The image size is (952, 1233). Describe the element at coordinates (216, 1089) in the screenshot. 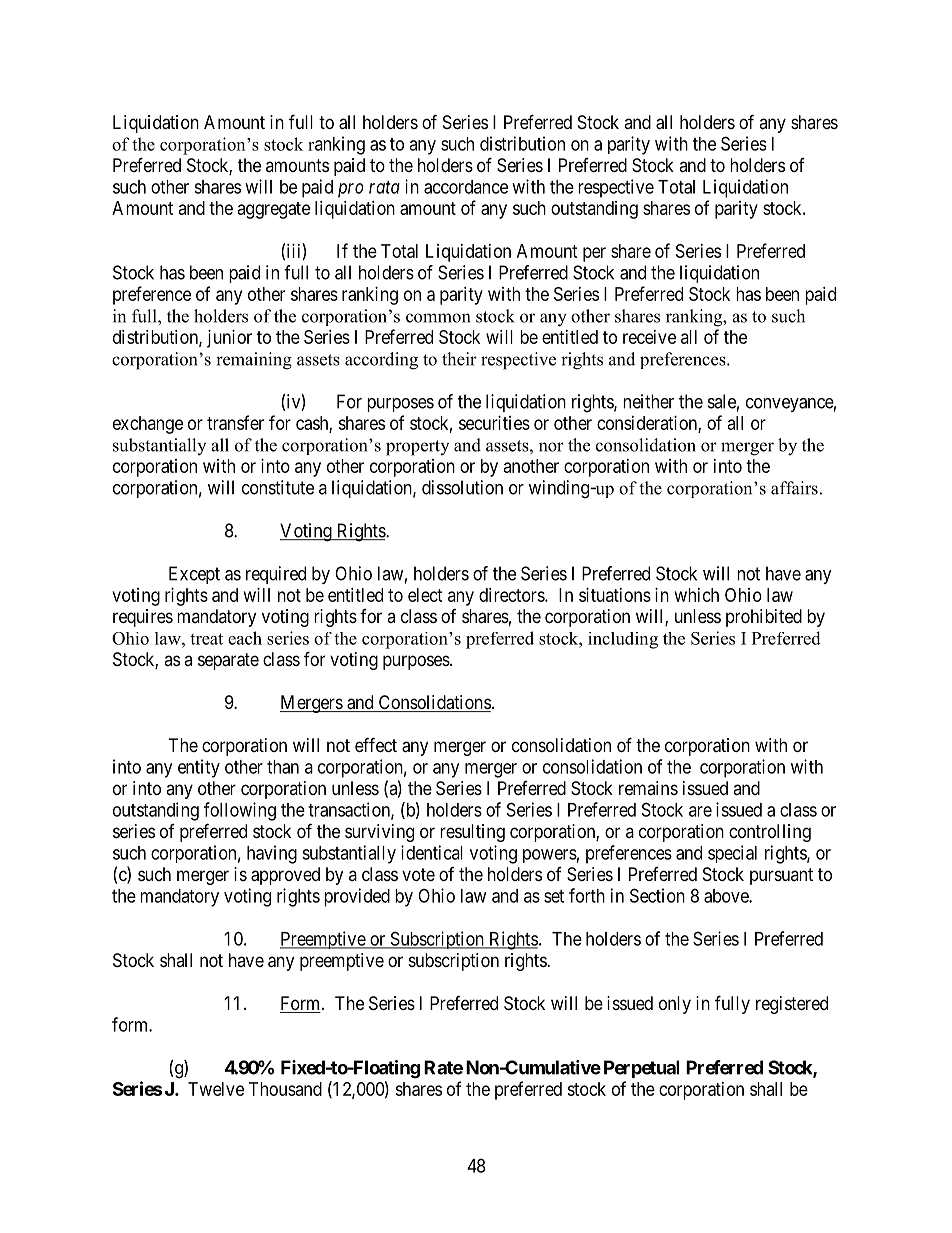

I see `Twelve` at that location.
